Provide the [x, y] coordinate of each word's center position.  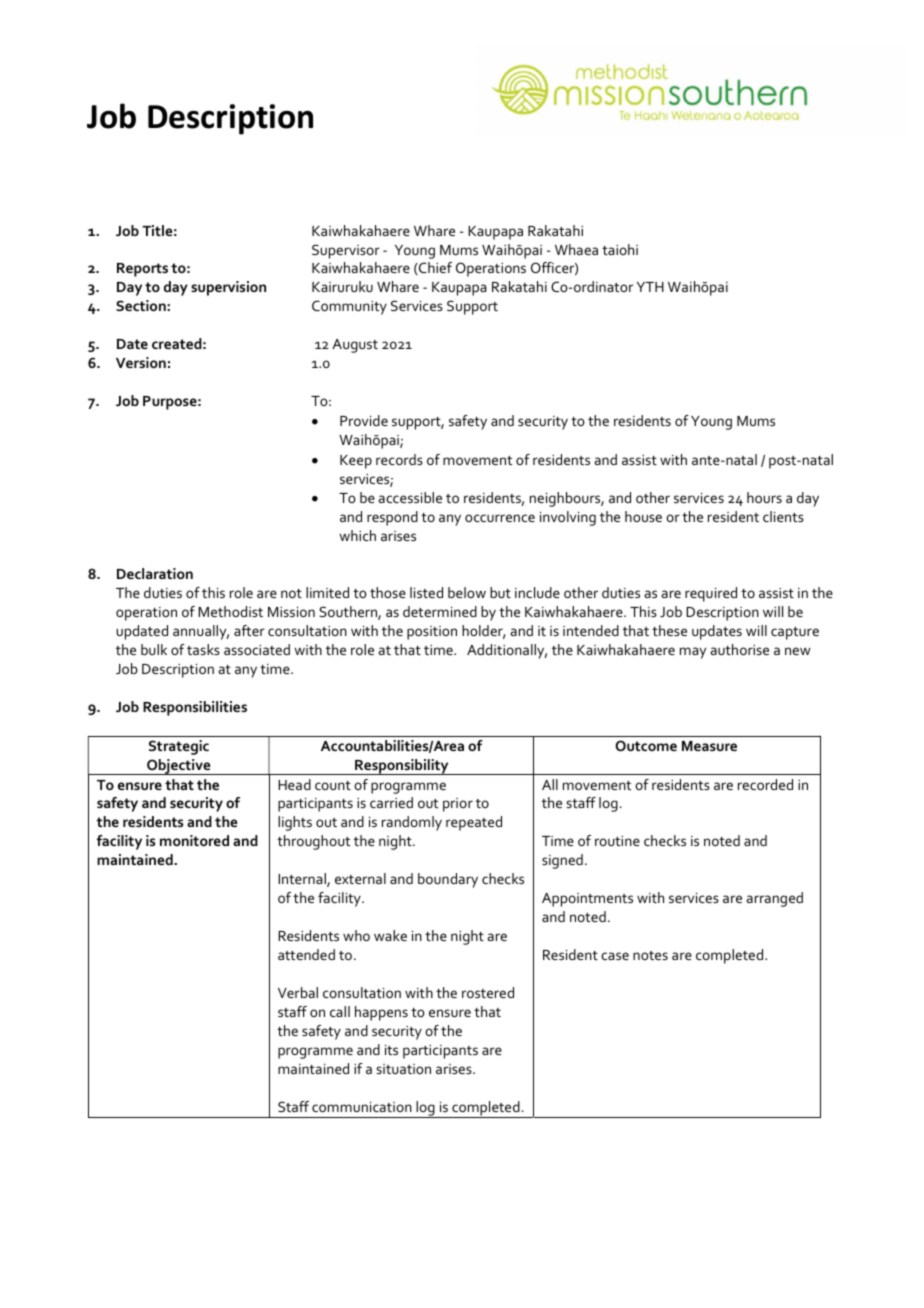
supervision [228, 288]
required [711, 594]
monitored [194, 840]
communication [362, 1107]
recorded [765, 784]
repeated [474, 823]
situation [403, 1069]
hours [764, 497]
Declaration [155, 573]
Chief [434, 268]
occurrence [500, 518]
